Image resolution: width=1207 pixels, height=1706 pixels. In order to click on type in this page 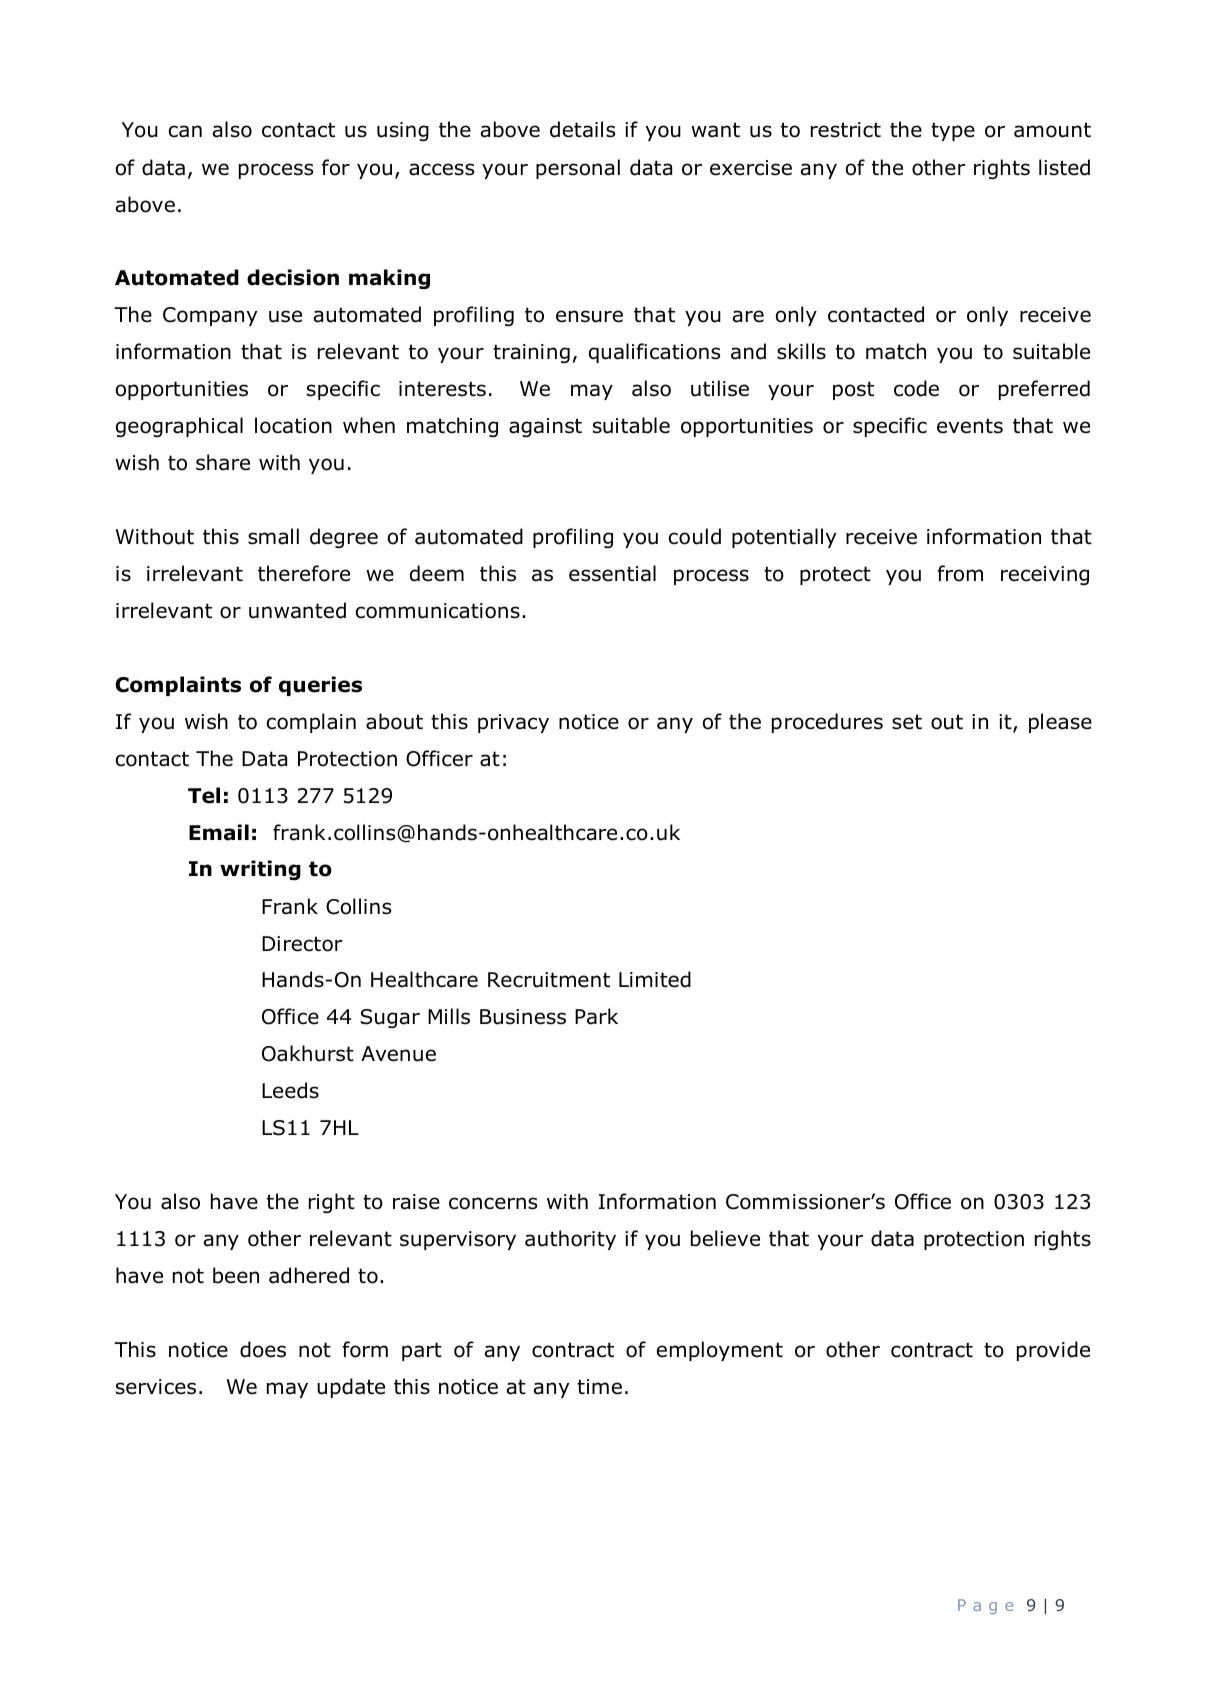, I will do `click(953, 131)`.
